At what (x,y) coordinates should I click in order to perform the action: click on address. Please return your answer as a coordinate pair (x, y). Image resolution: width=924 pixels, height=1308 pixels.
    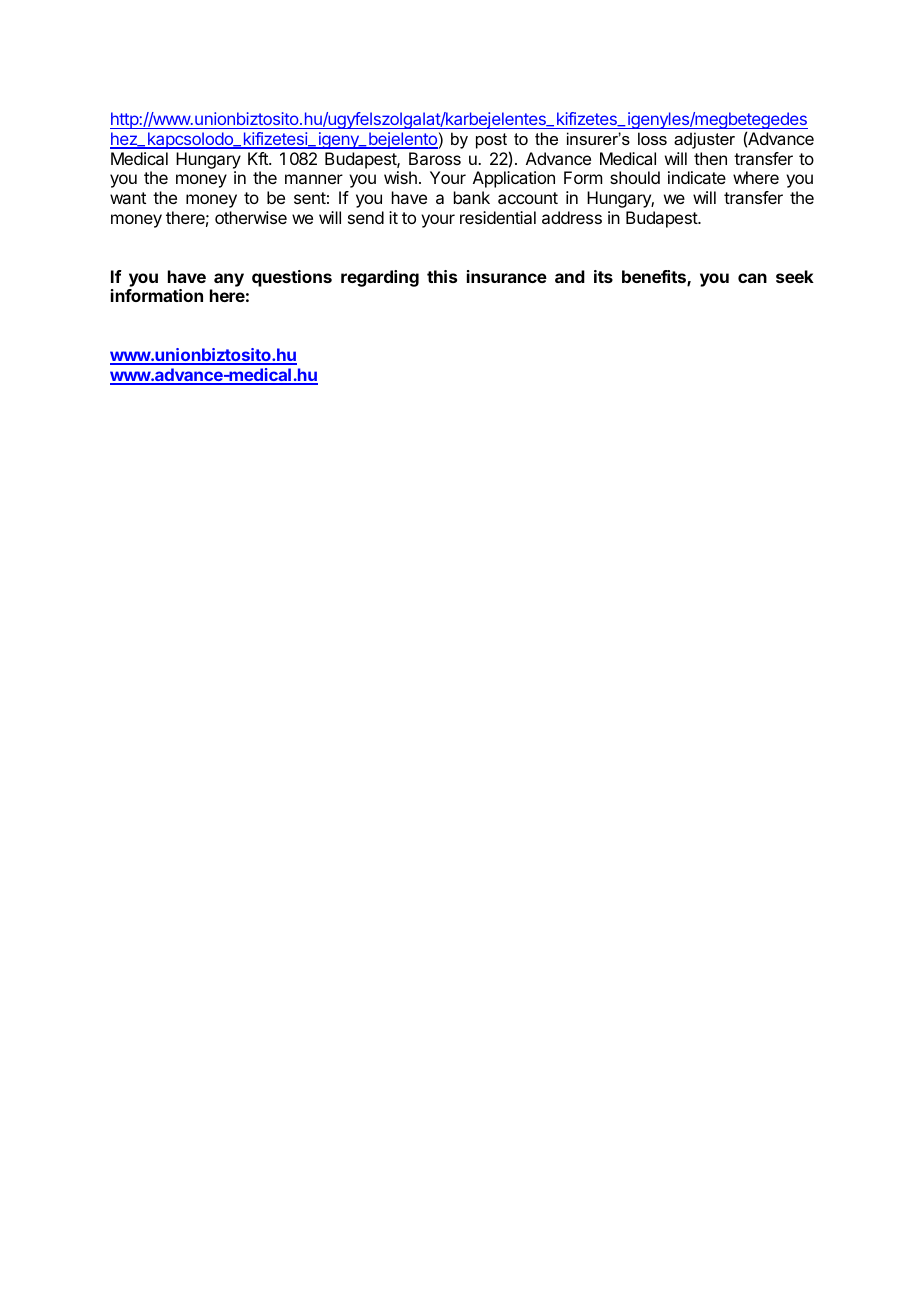
    Looking at the image, I should click on (572, 217).
